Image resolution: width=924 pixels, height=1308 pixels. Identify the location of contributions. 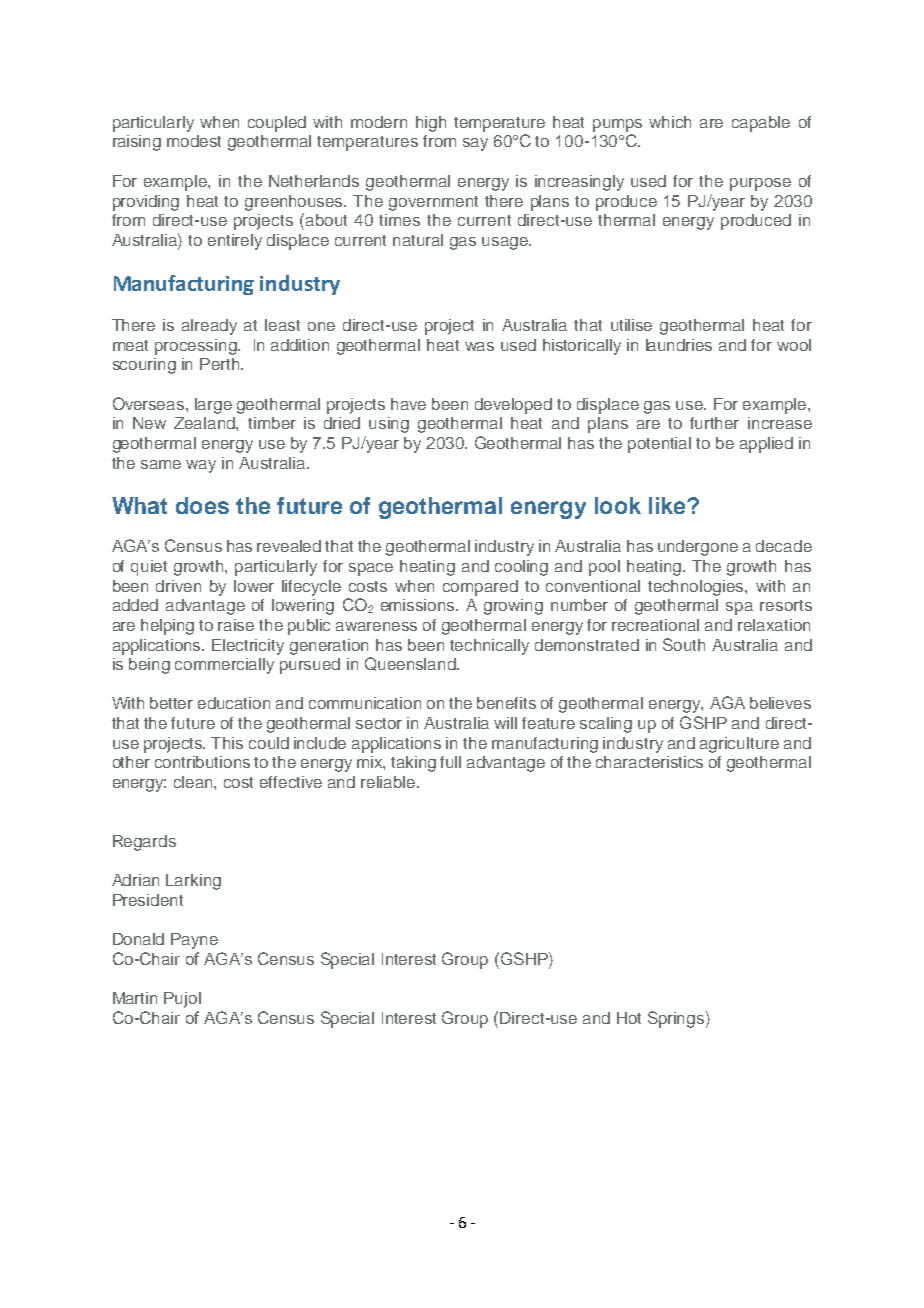
(202, 762).
